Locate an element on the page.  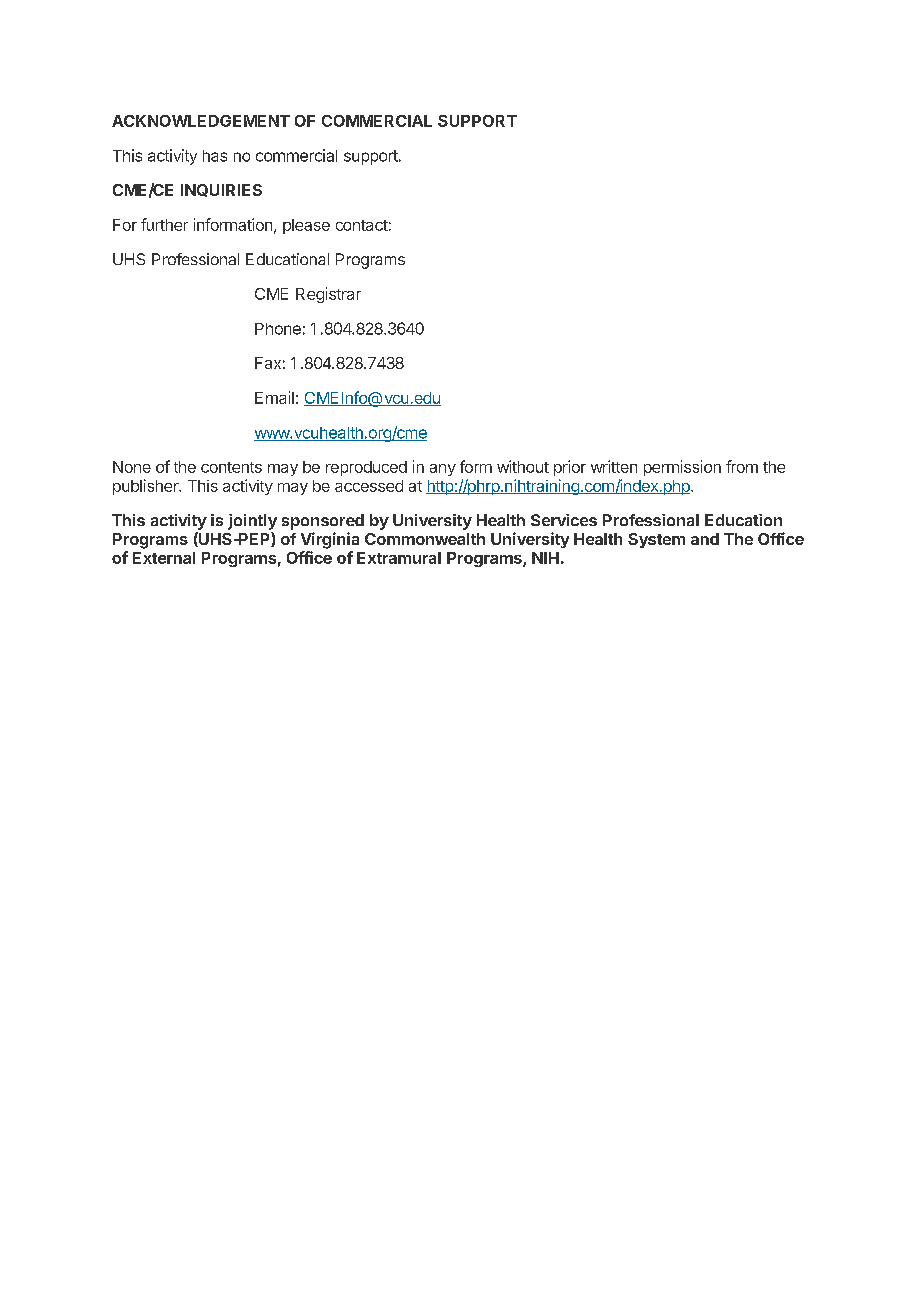
has is located at coordinates (215, 156).
